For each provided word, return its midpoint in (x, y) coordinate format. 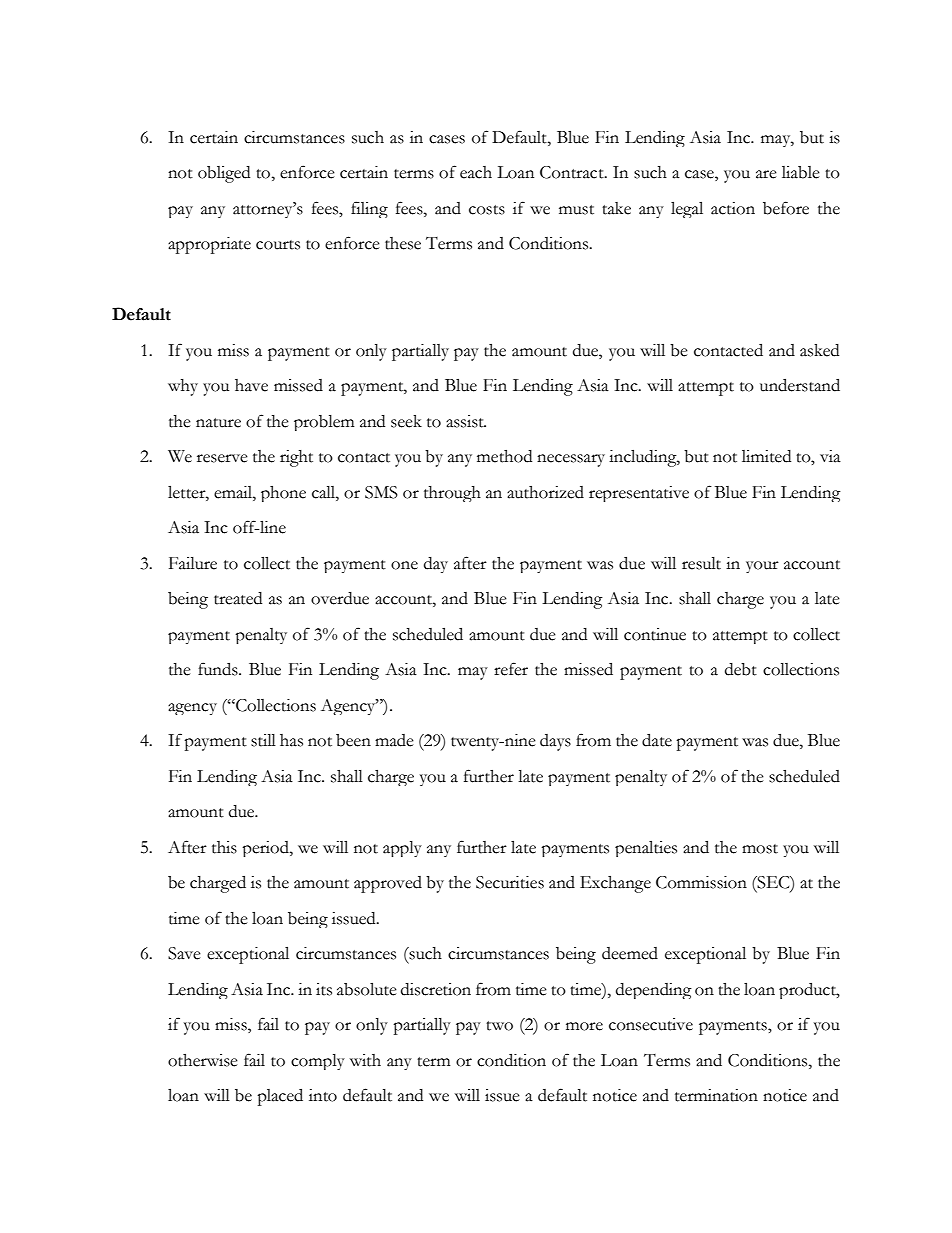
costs (487, 210)
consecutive (651, 1024)
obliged (224, 174)
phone (283, 494)
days (555, 742)
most (760, 849)
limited (766, 456)
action (733, 208)
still (263, 740)
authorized (545, 492)
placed (280, 1097)
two (499, 1026)
